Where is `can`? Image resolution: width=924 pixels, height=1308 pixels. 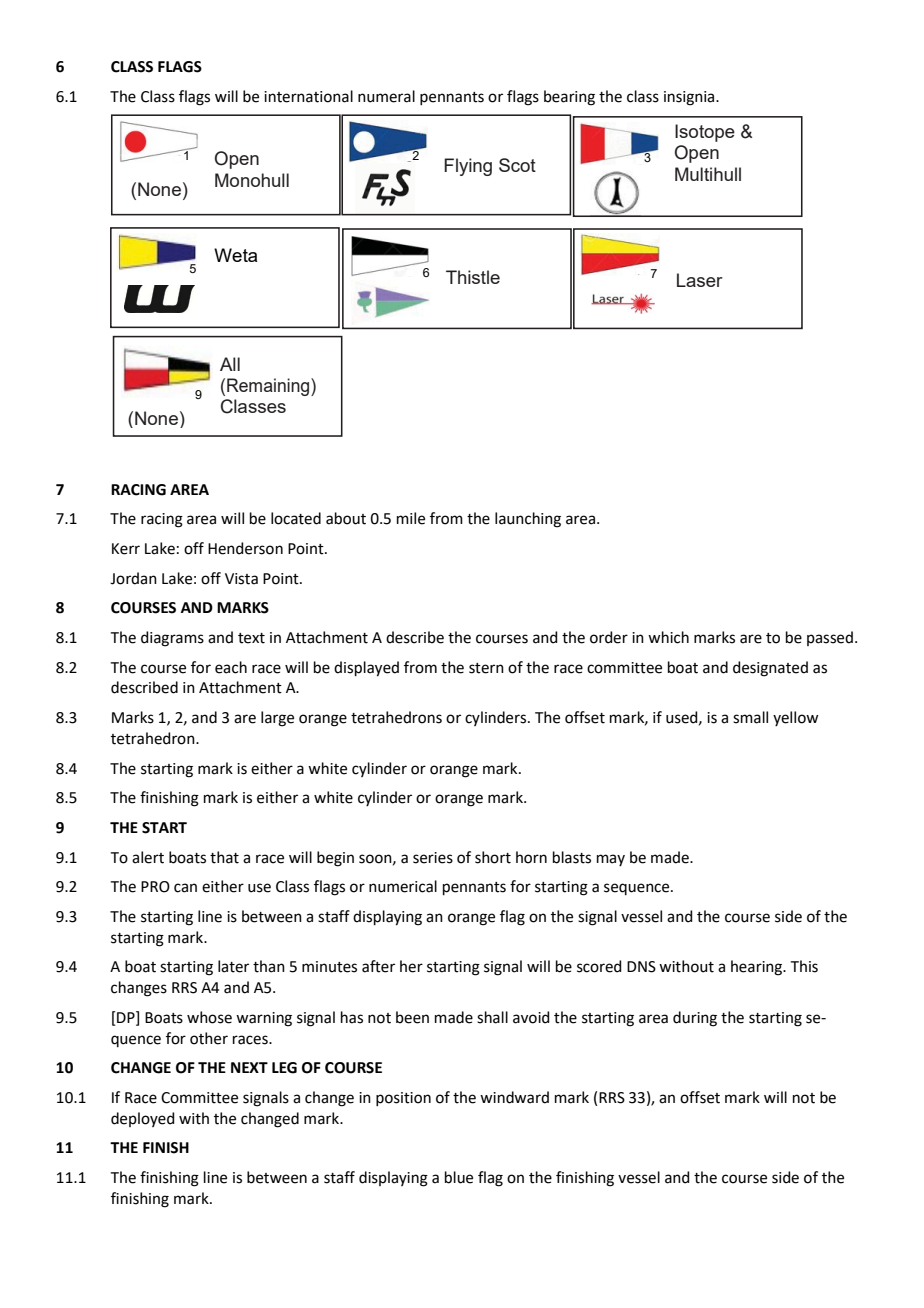 can is located at coordinates (185, 888).
